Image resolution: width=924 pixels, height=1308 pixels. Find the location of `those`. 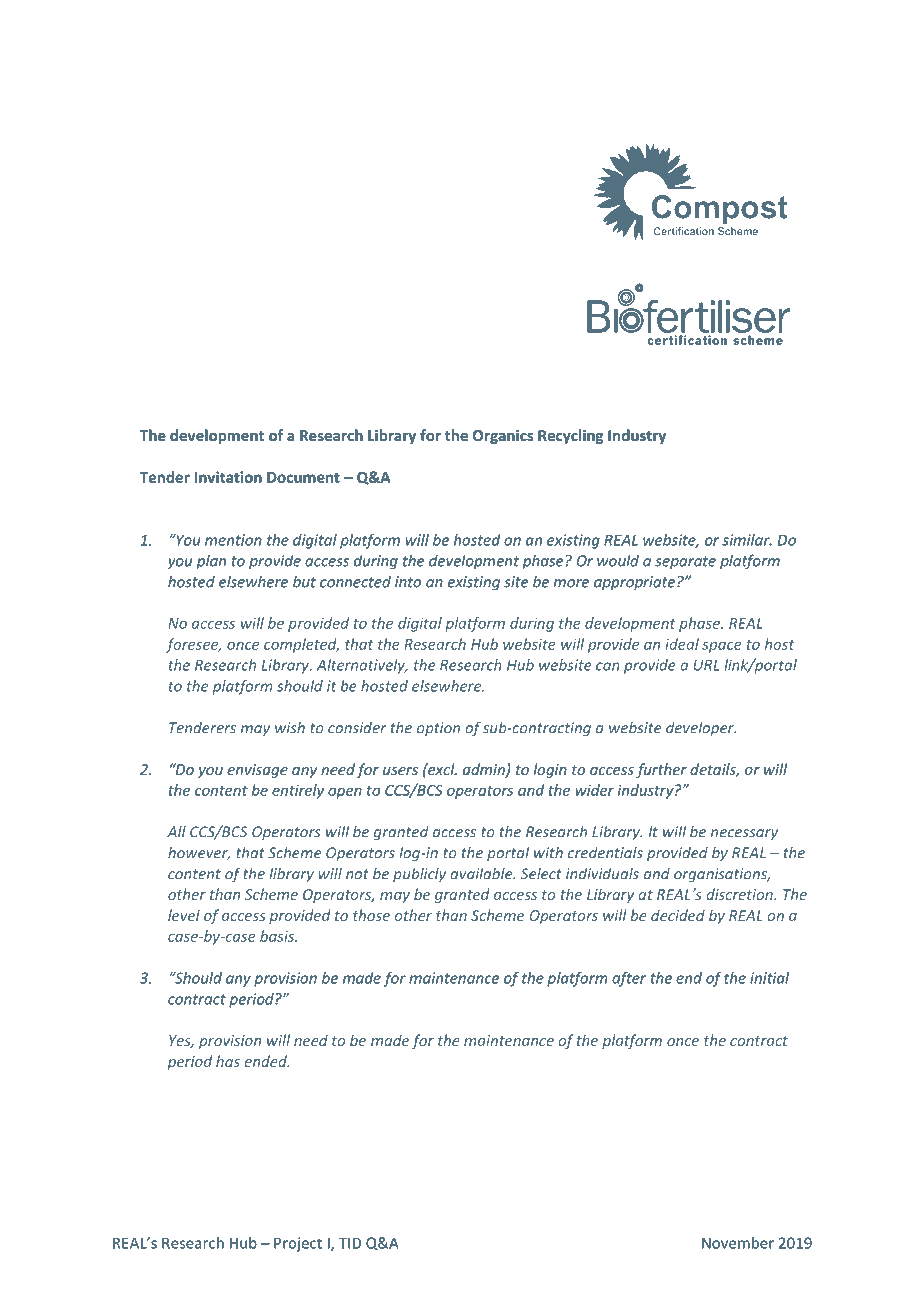

those is located at coordinates (371, 915).
